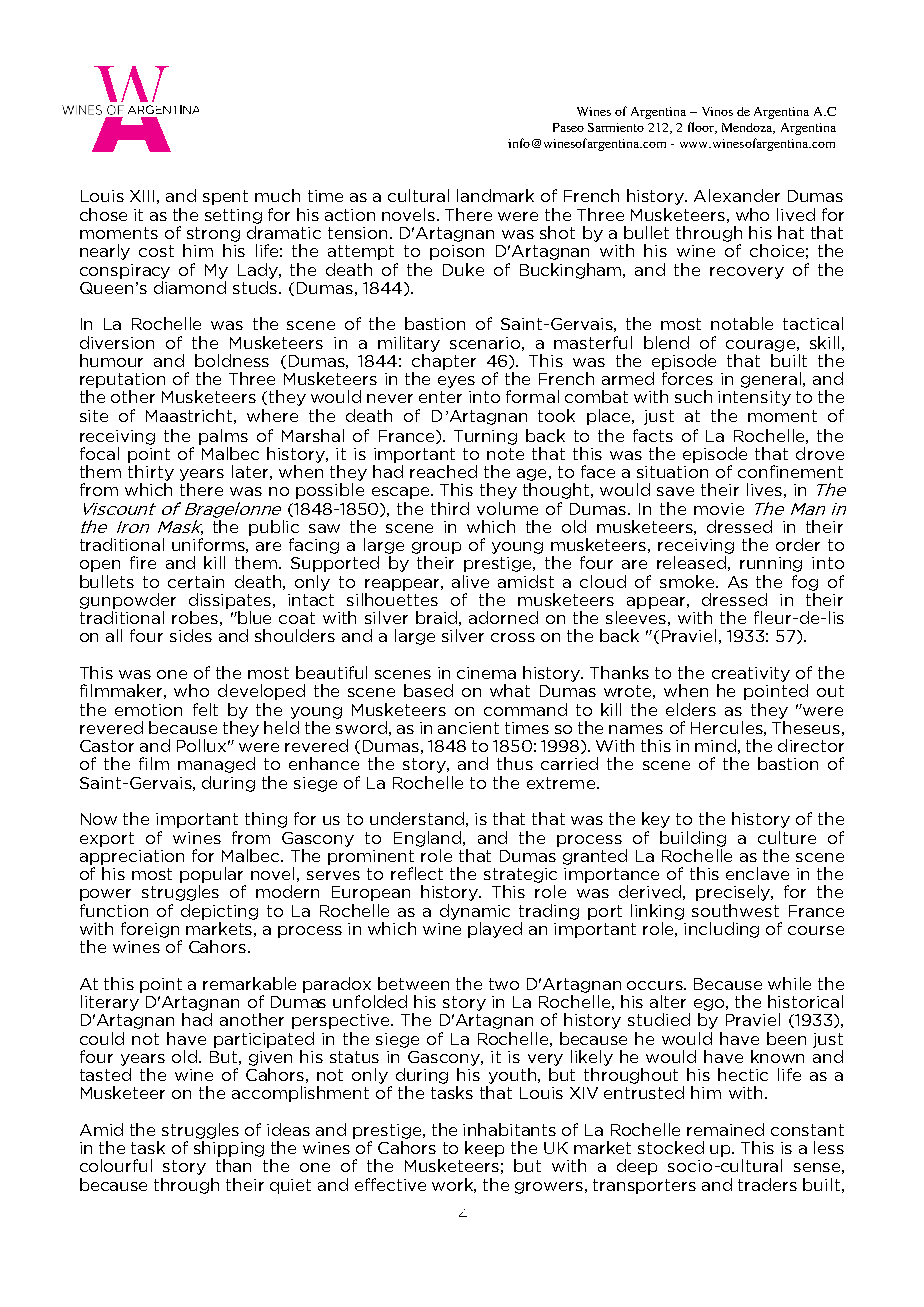  I want to click on landmark, so click(495, 195).
